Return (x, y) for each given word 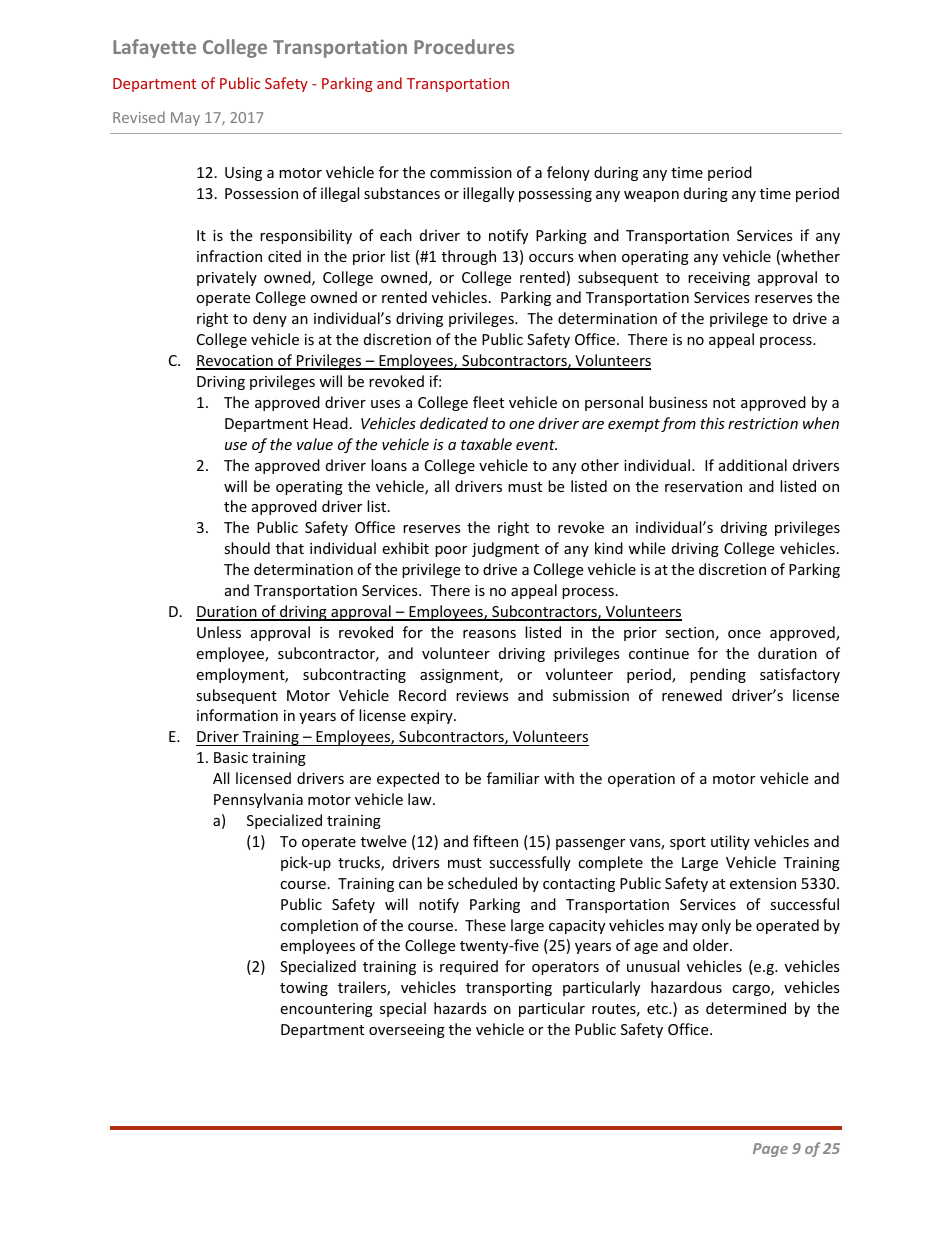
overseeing (407, 1031)
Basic (231, 757)
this (712, 423)
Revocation (235, 362)
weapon (651, 196)
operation (641, 780)
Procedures (464, 46)
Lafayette (154, 48)
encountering (326, 1010)
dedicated (454, 423)
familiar (513, 778)
